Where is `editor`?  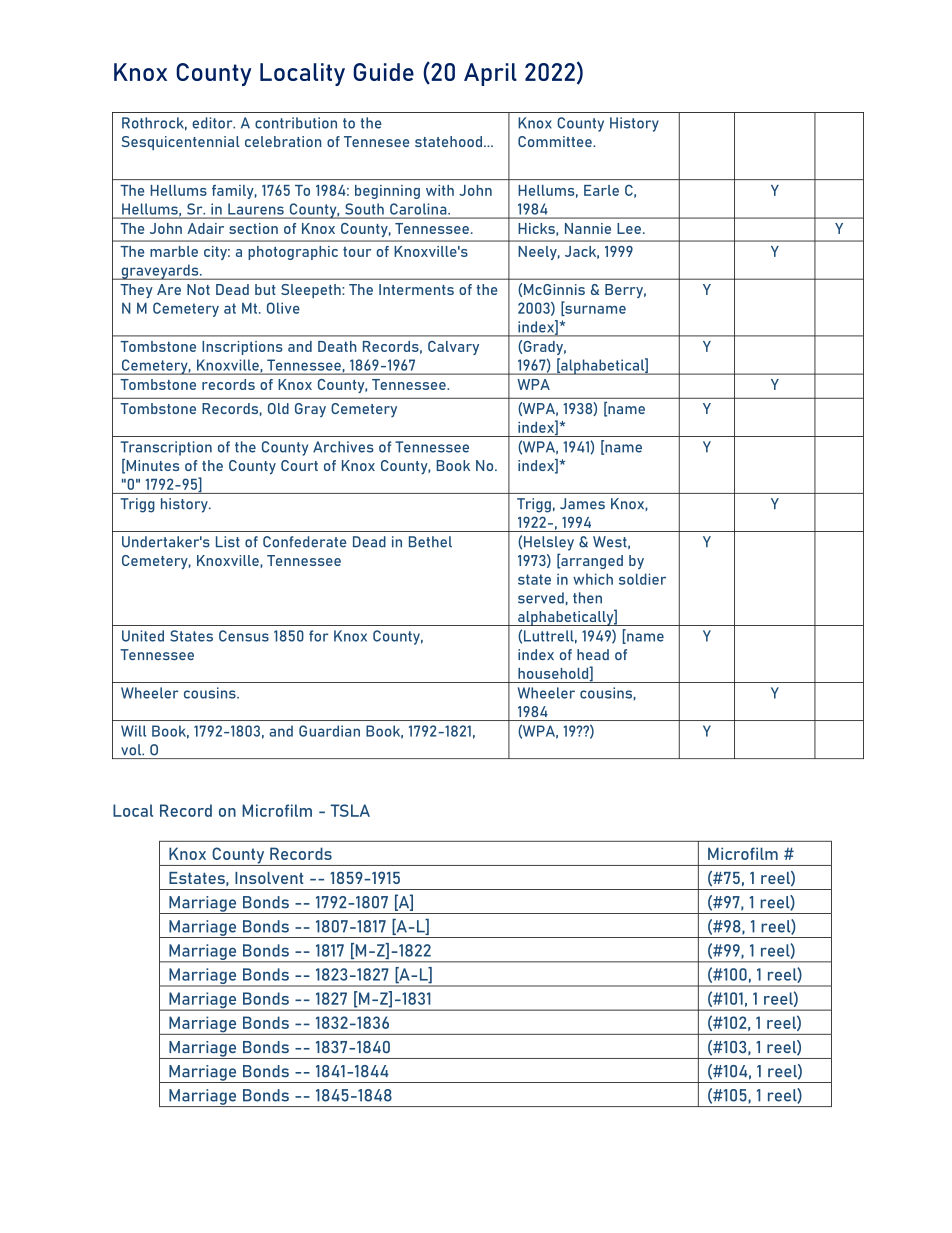 editor is located at coordinates (213, 123).
